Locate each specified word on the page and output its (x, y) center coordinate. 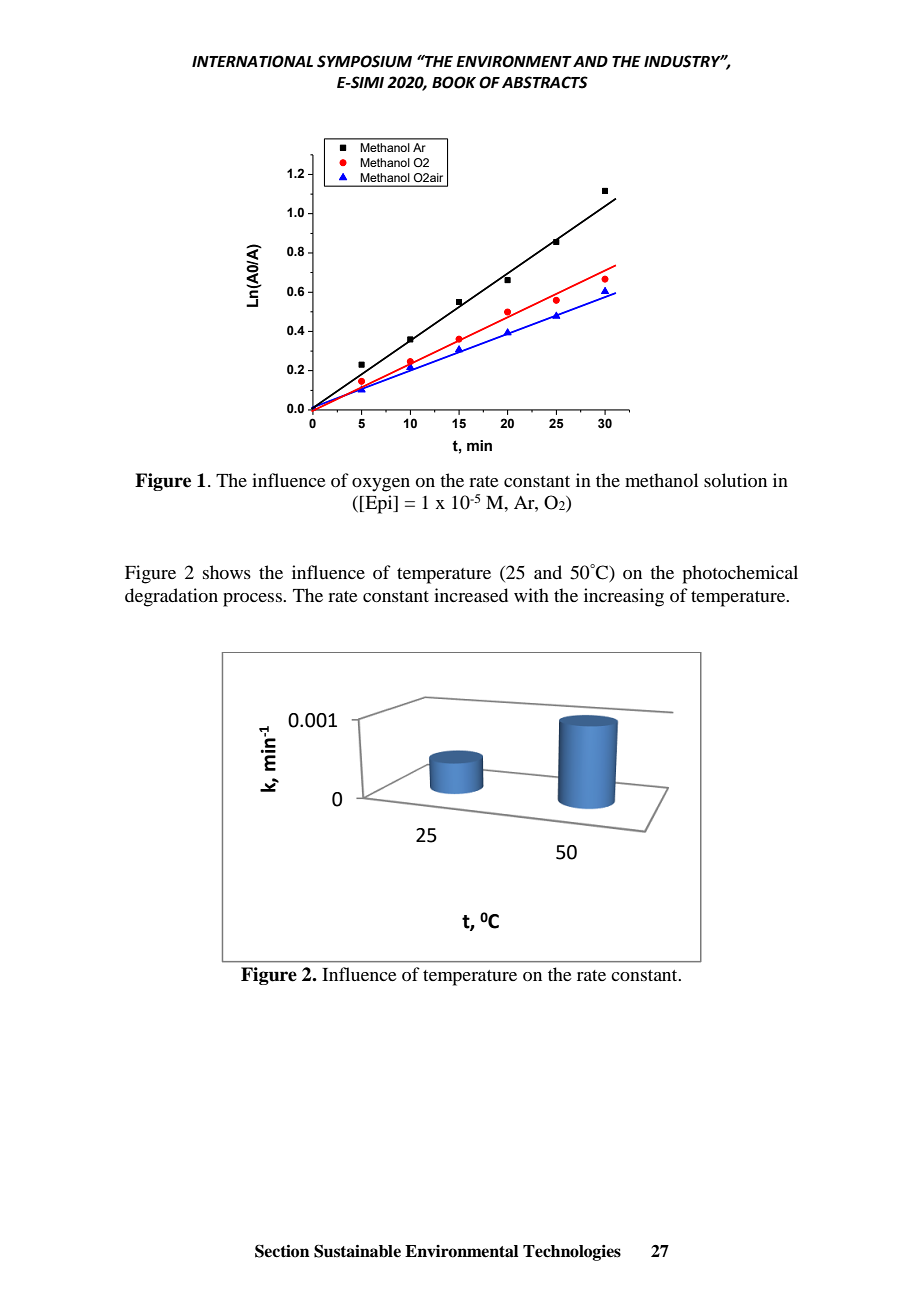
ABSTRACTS (545, 82)
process (253, 600)
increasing (624, 597)
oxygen (381, 485)
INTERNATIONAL (252, 61)
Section (282, 1251)
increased (471, 595)
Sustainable (357, 1251)
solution (735, 480)
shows (227, 572)
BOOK (454, 82)
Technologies (572, 1253)
